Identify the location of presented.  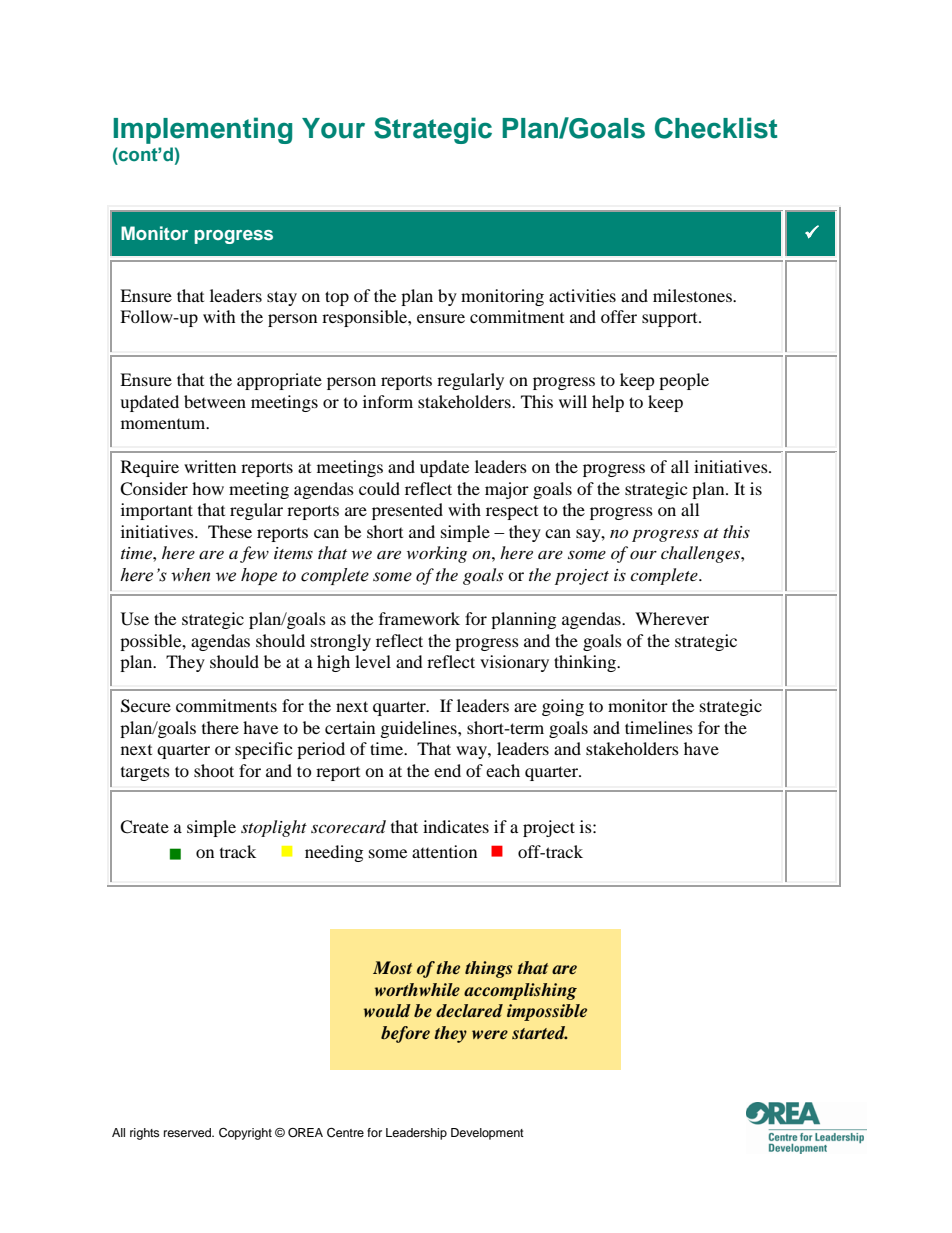
(407, 511).
